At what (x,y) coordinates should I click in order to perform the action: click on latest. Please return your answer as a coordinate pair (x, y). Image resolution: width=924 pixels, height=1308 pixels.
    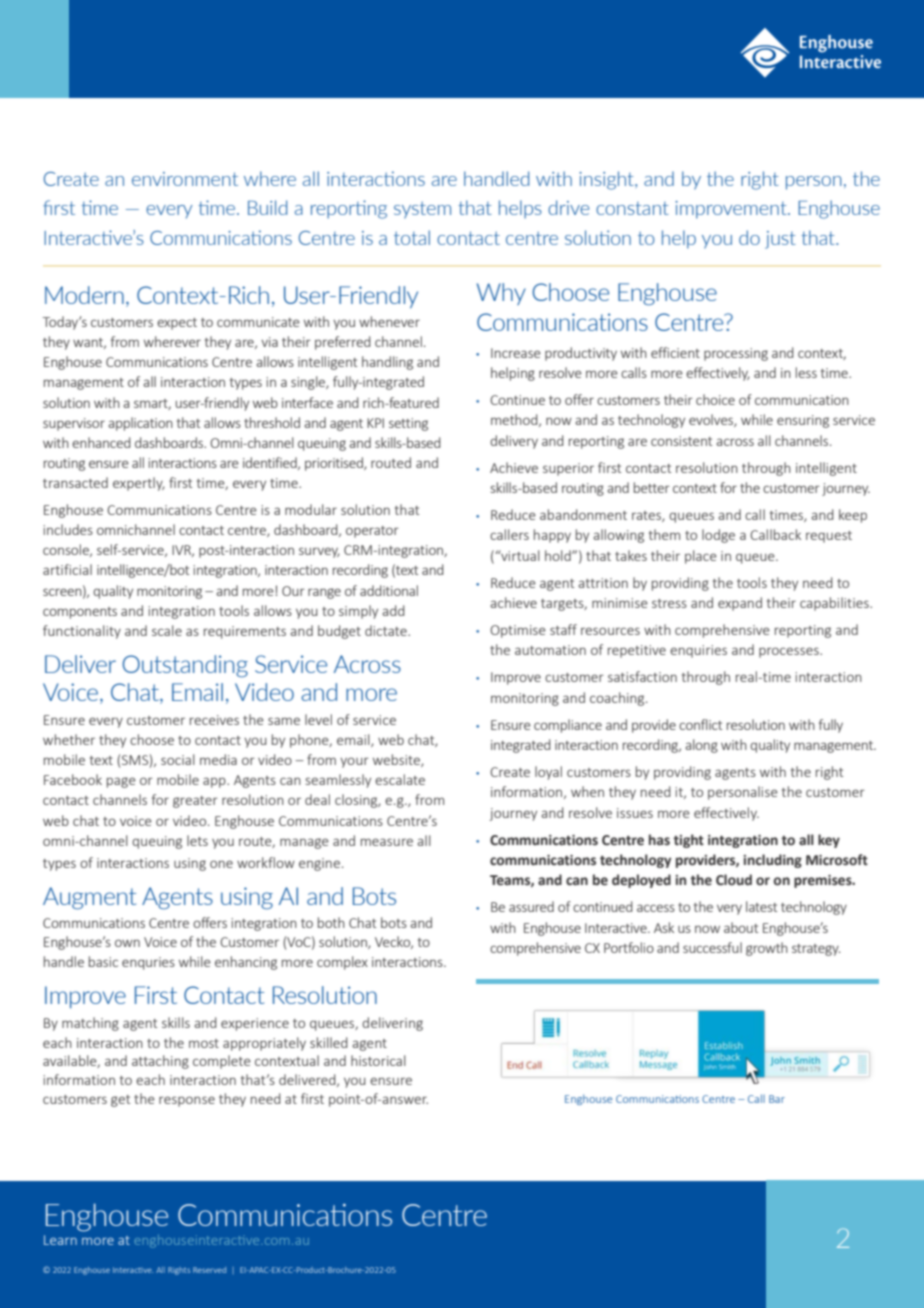
    Looking at the image, I should click on (761, 906).
